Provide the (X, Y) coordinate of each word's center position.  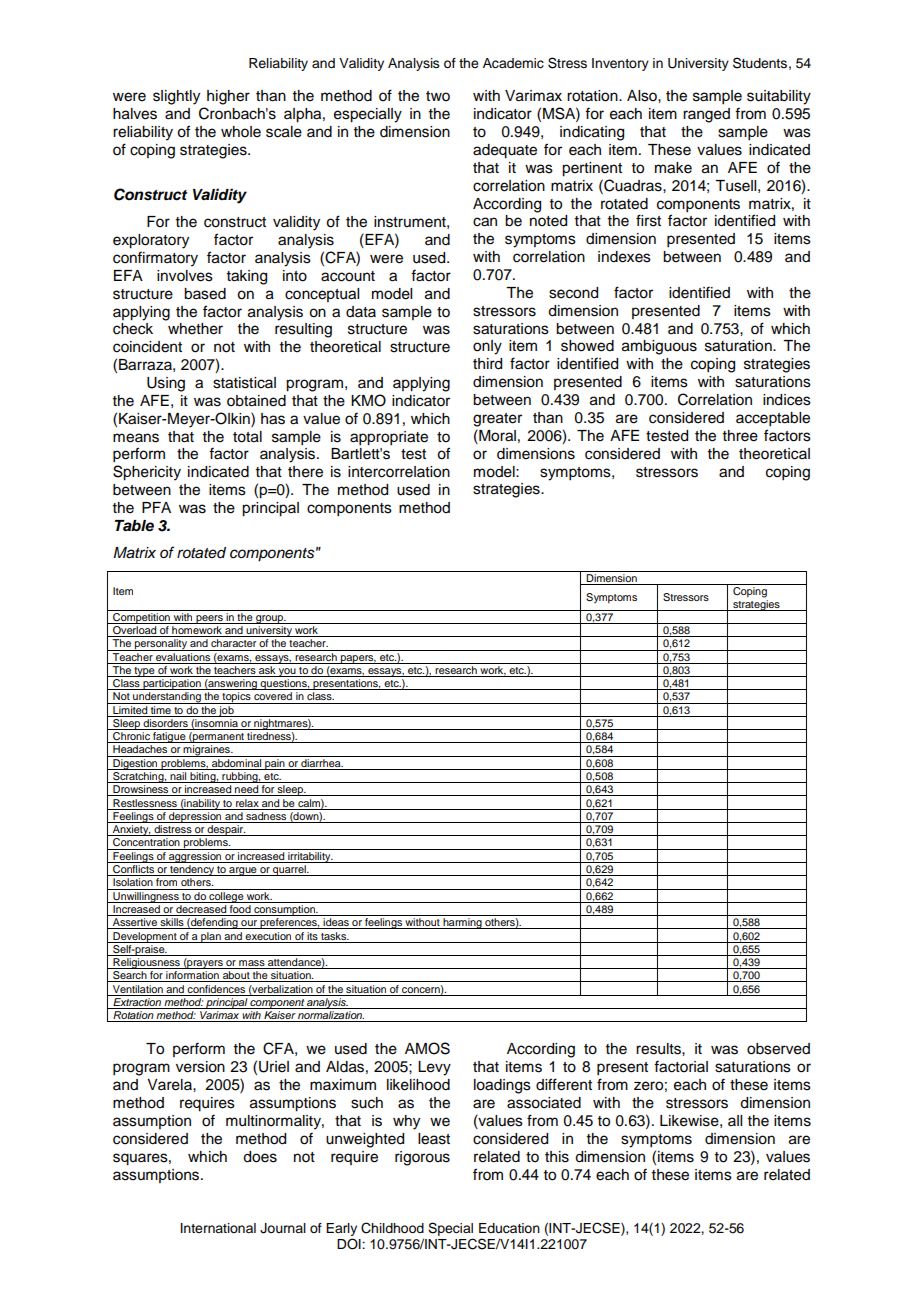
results (659, 1049)
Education (509, 1228)
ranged (706, 115)
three (740, 436)
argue (243, 871)
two (438, 96)
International (218, 1228)
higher (228, 97)
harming (462, 923)
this (557, 1157)
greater (497, 420)
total (247, 437)
